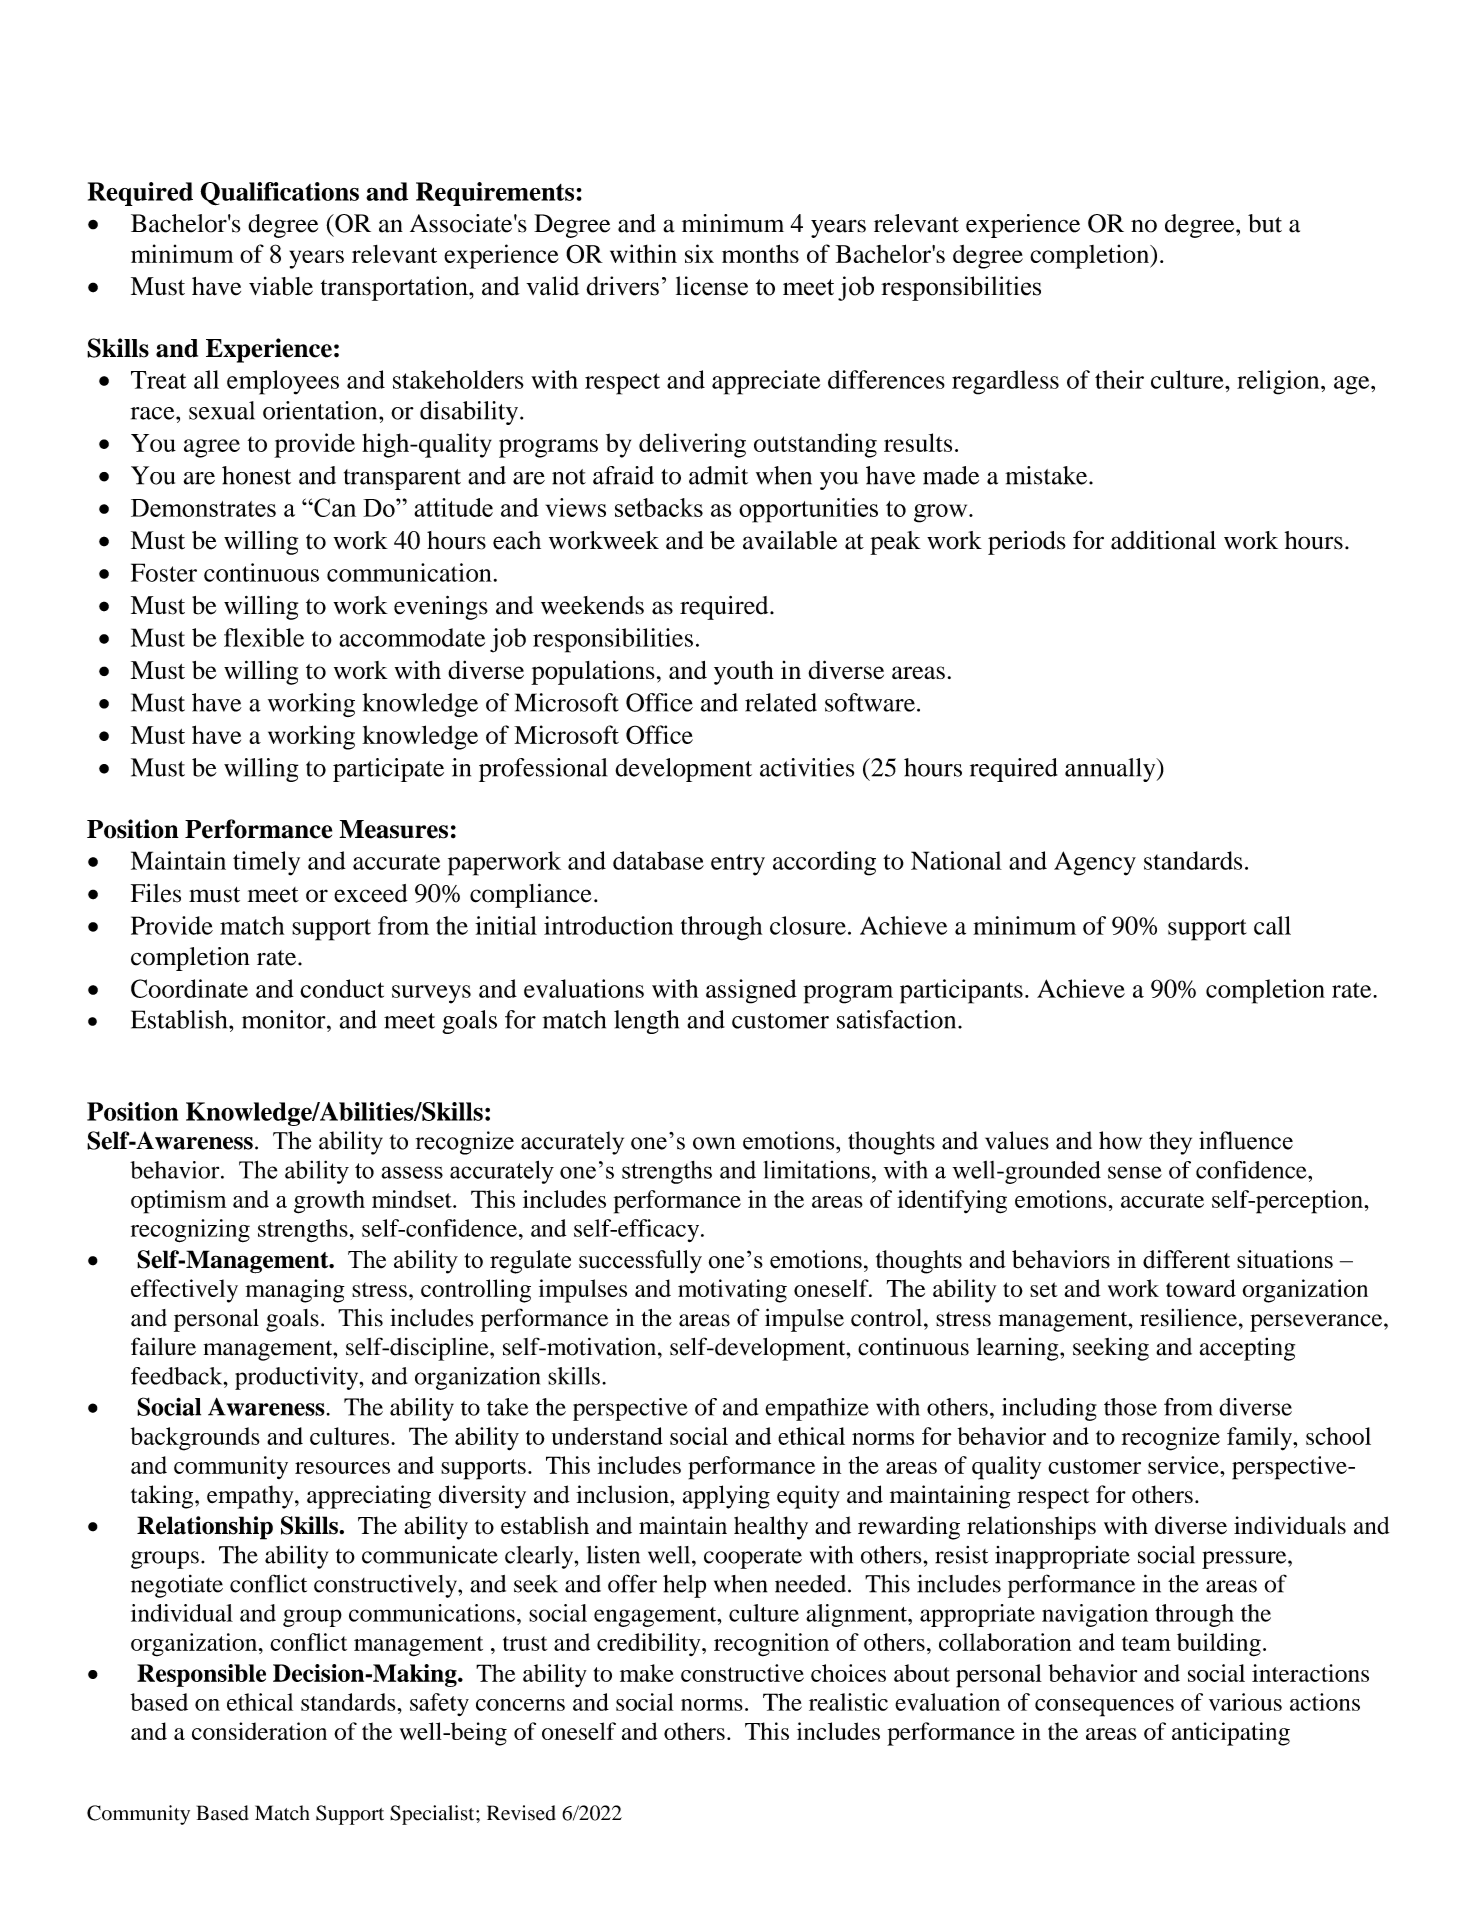  I want to click on but, so click(1265, 223).
